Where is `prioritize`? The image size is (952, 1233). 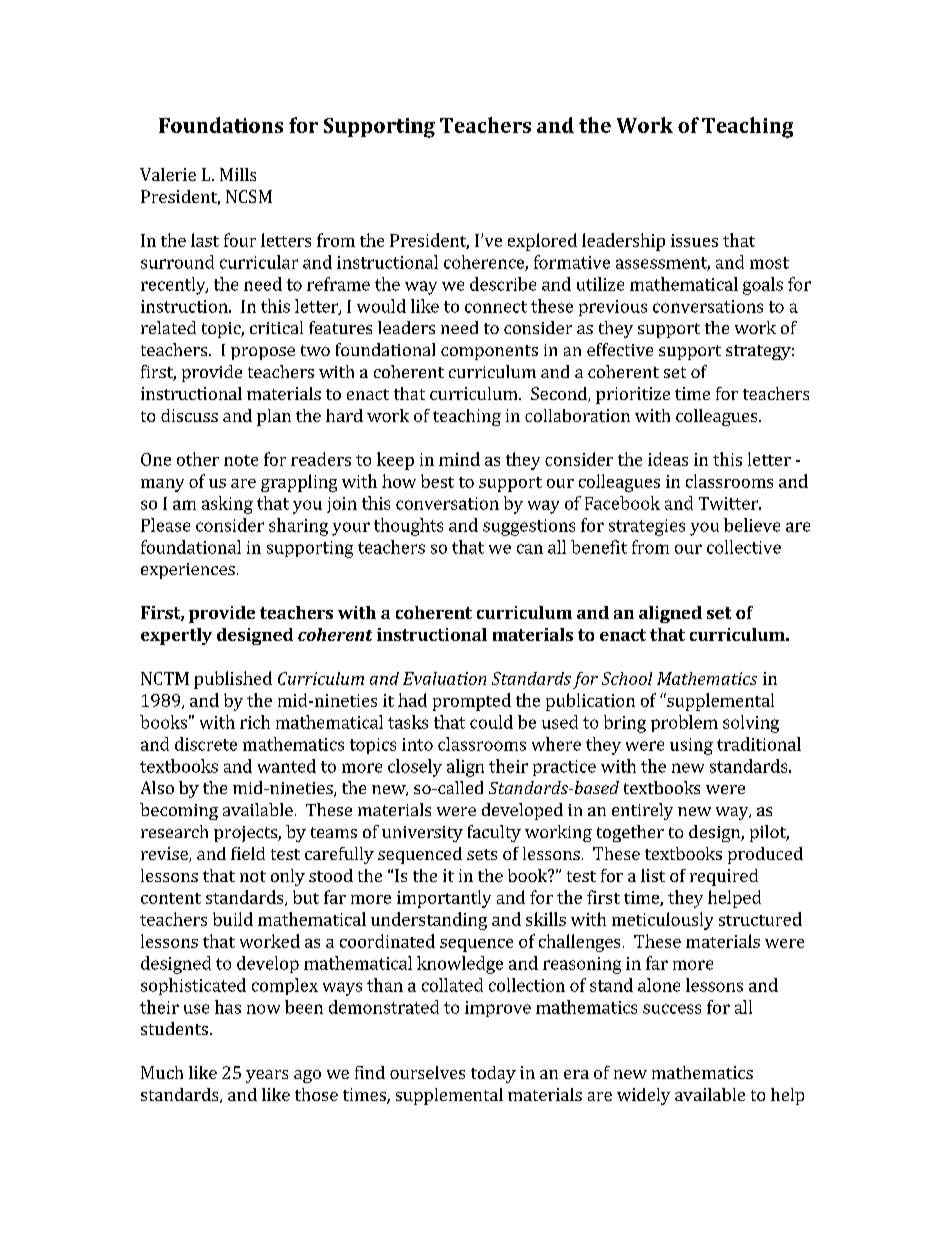
prioritize is located at coordinates (633, 395).
